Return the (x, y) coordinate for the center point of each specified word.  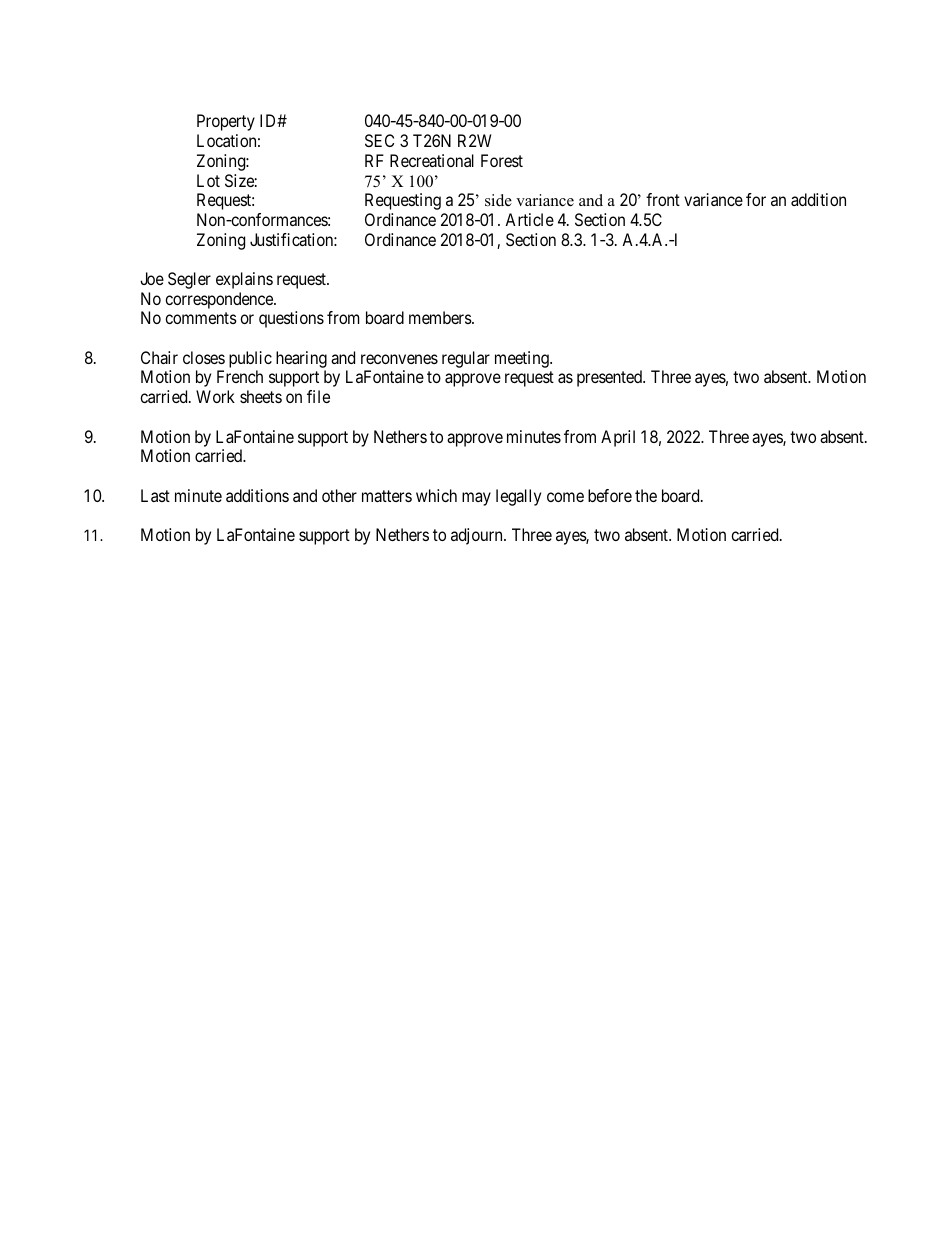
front (663, 199)
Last (155, 495)
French (240, 376)
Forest (502, 160)
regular (466, 359)
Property (226, 122)
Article (529, 219)
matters (387, 496)
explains (244, 280)
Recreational (432, 160)
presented (610, 378)
